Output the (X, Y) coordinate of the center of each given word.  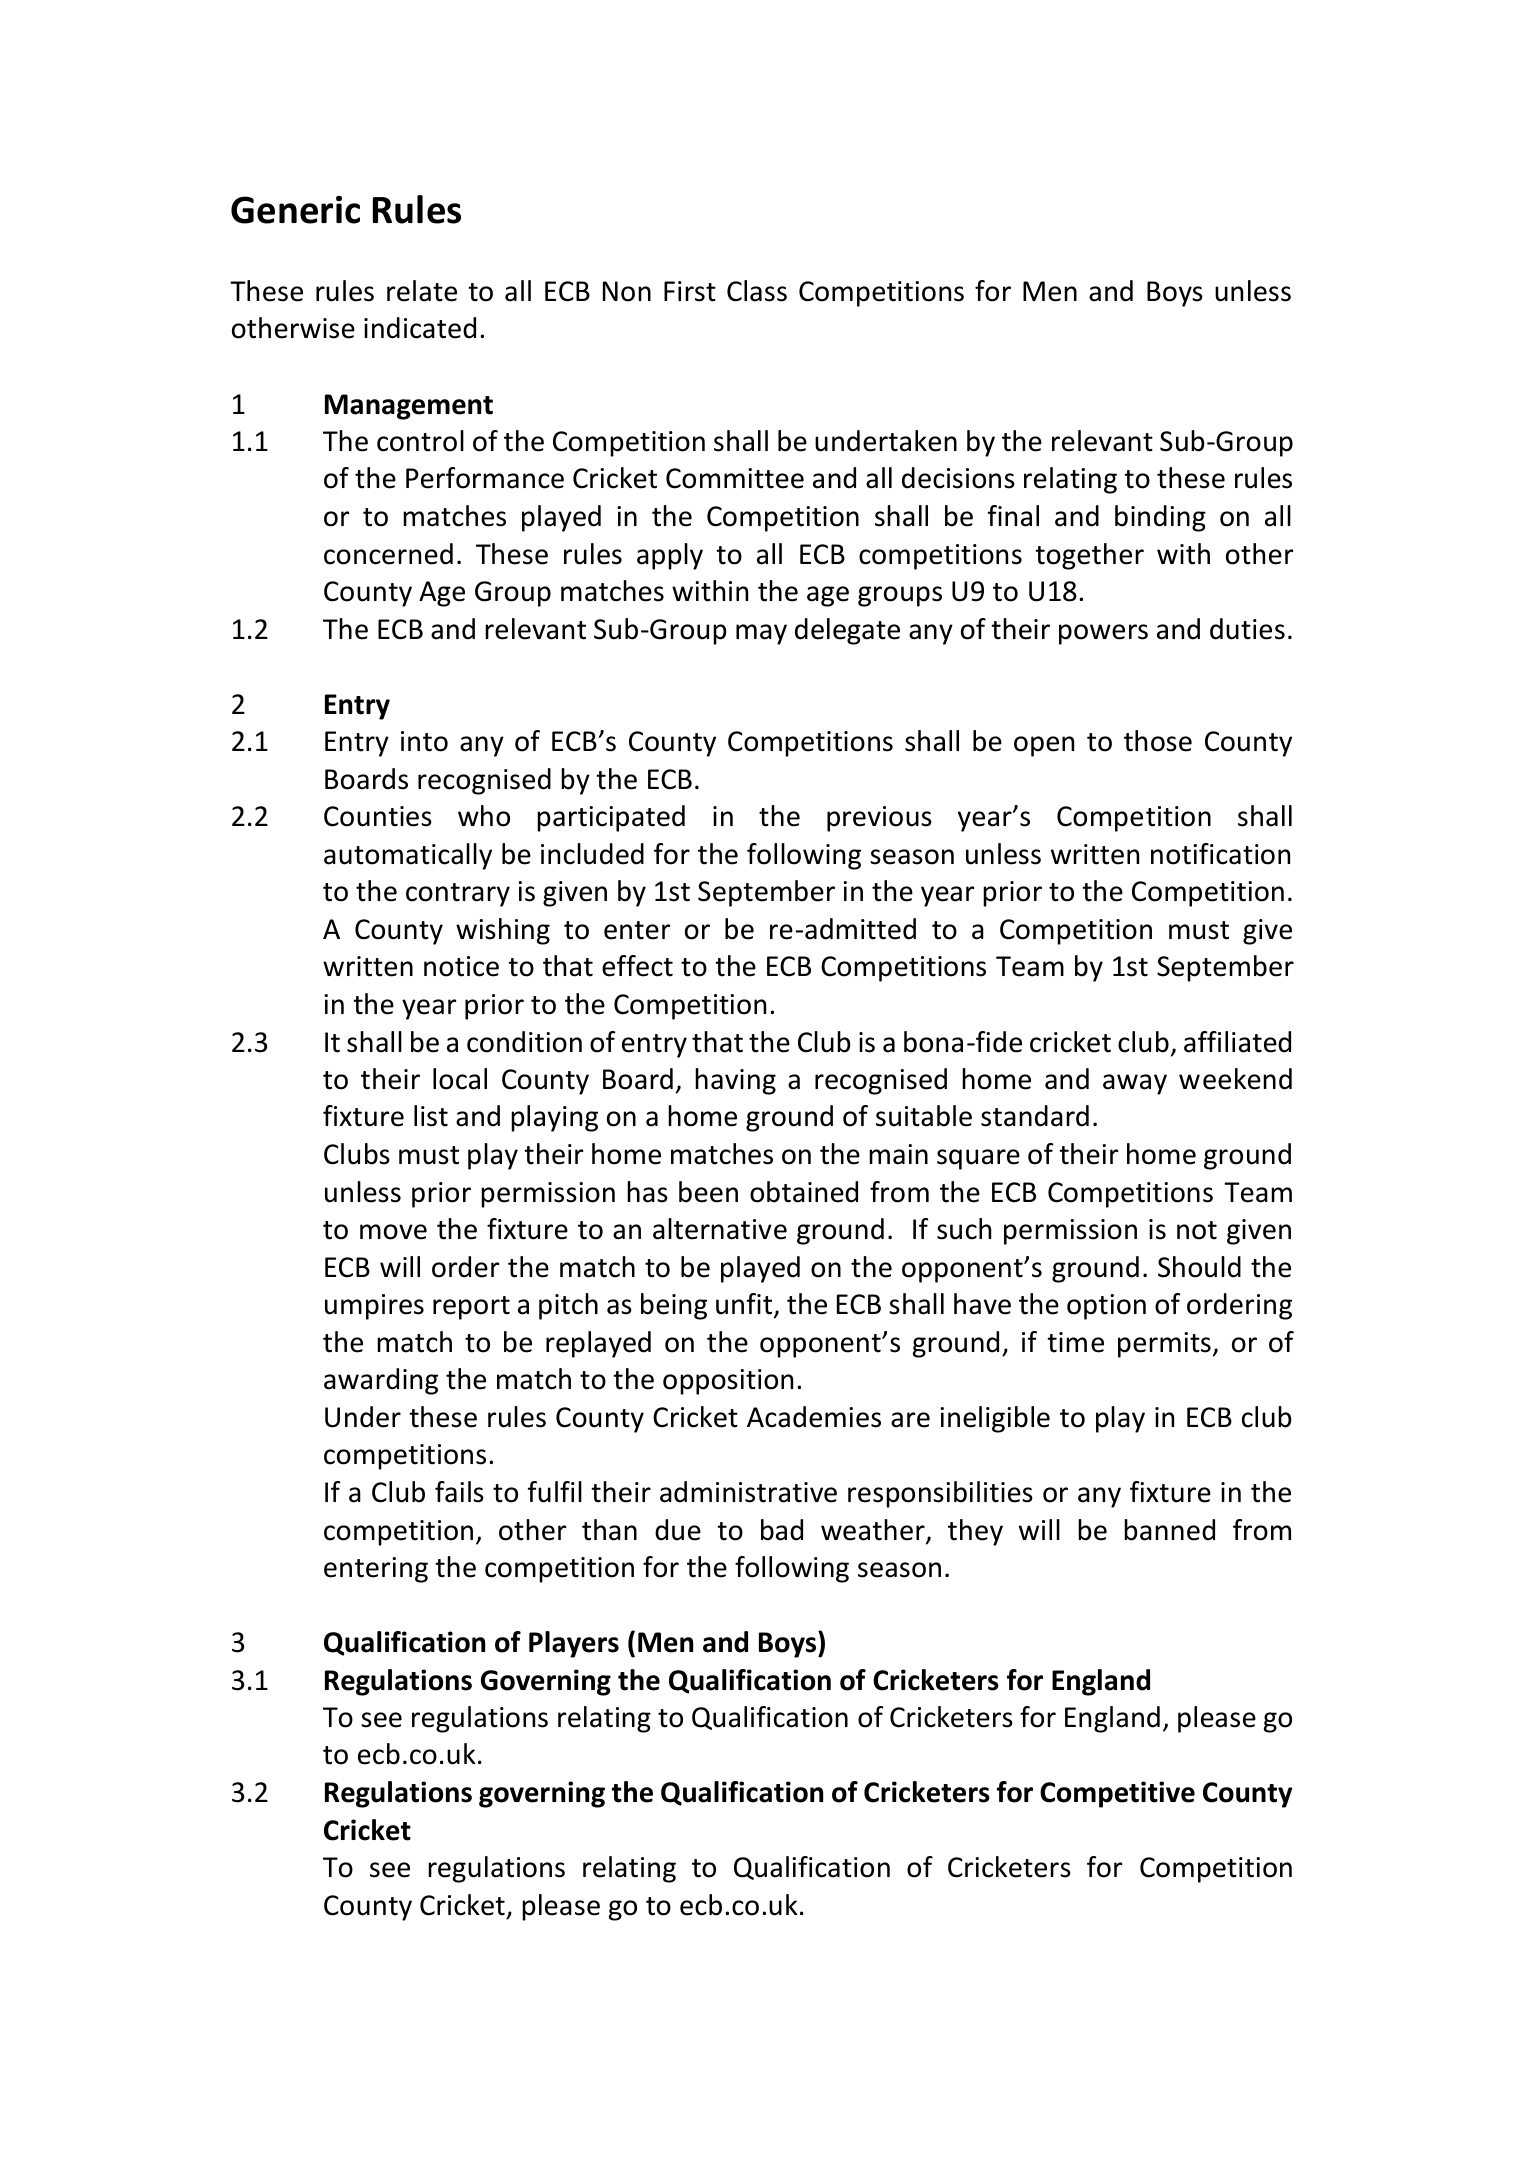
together (1089, 556)
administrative (748, 1492)
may (761, 634)
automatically (408, 856)
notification (1220, 854)
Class (757, 291)
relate (422, 291)
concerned (388, 554)
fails (459, 1492)
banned (1169, 1530)
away (1135, 1084)
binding (1160, 518)
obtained (804, 1192)
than (609, 1530)
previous (879, 819)
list (431, 1116)
